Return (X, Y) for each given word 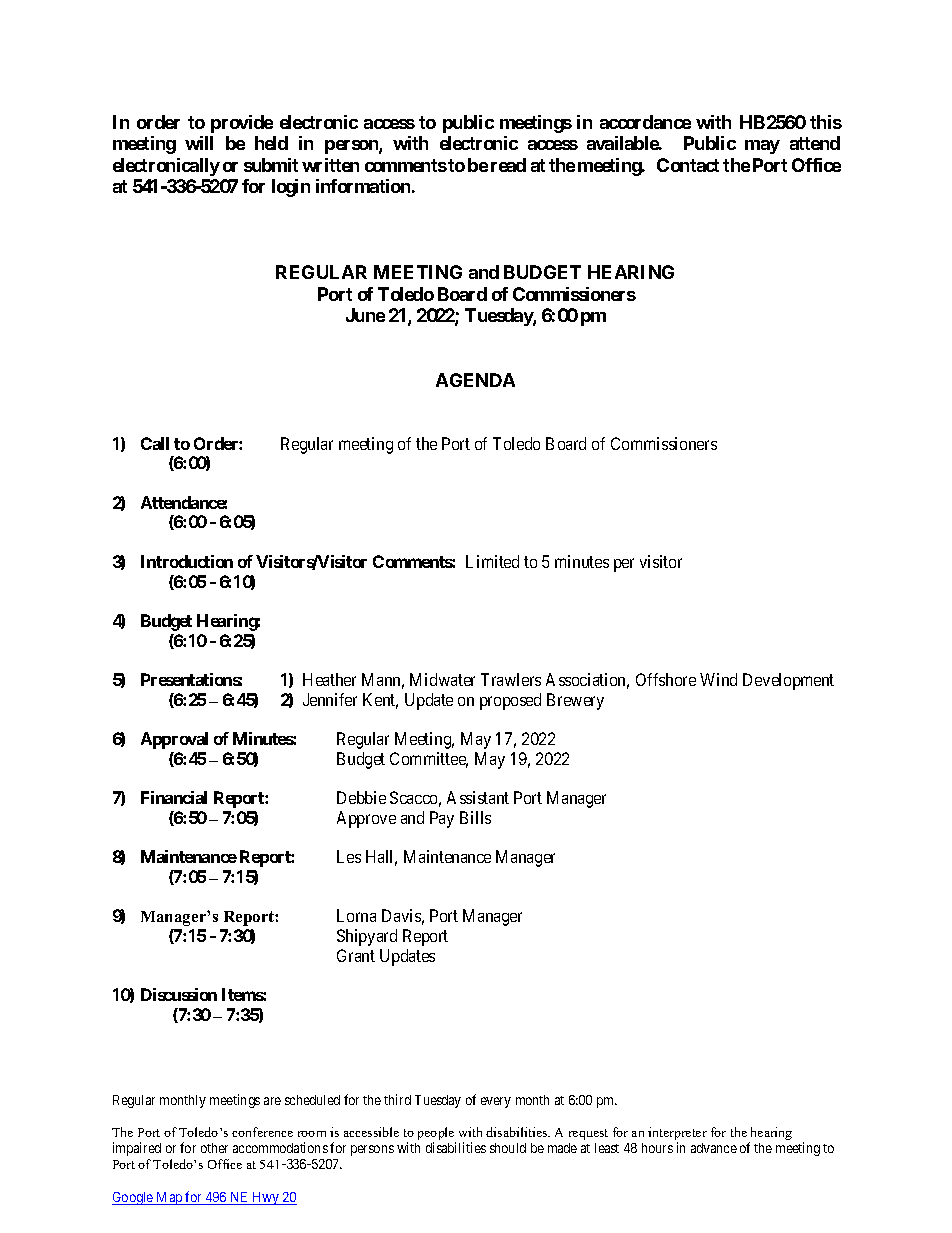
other (214, 1148)
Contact (688, 165)
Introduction (187, 561)
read (508, 165)
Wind (718, 679)
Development (788, 681)
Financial (174, 797)
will (199, 143)
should (508, 1148)
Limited (492, 561)
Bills (475, 817)
